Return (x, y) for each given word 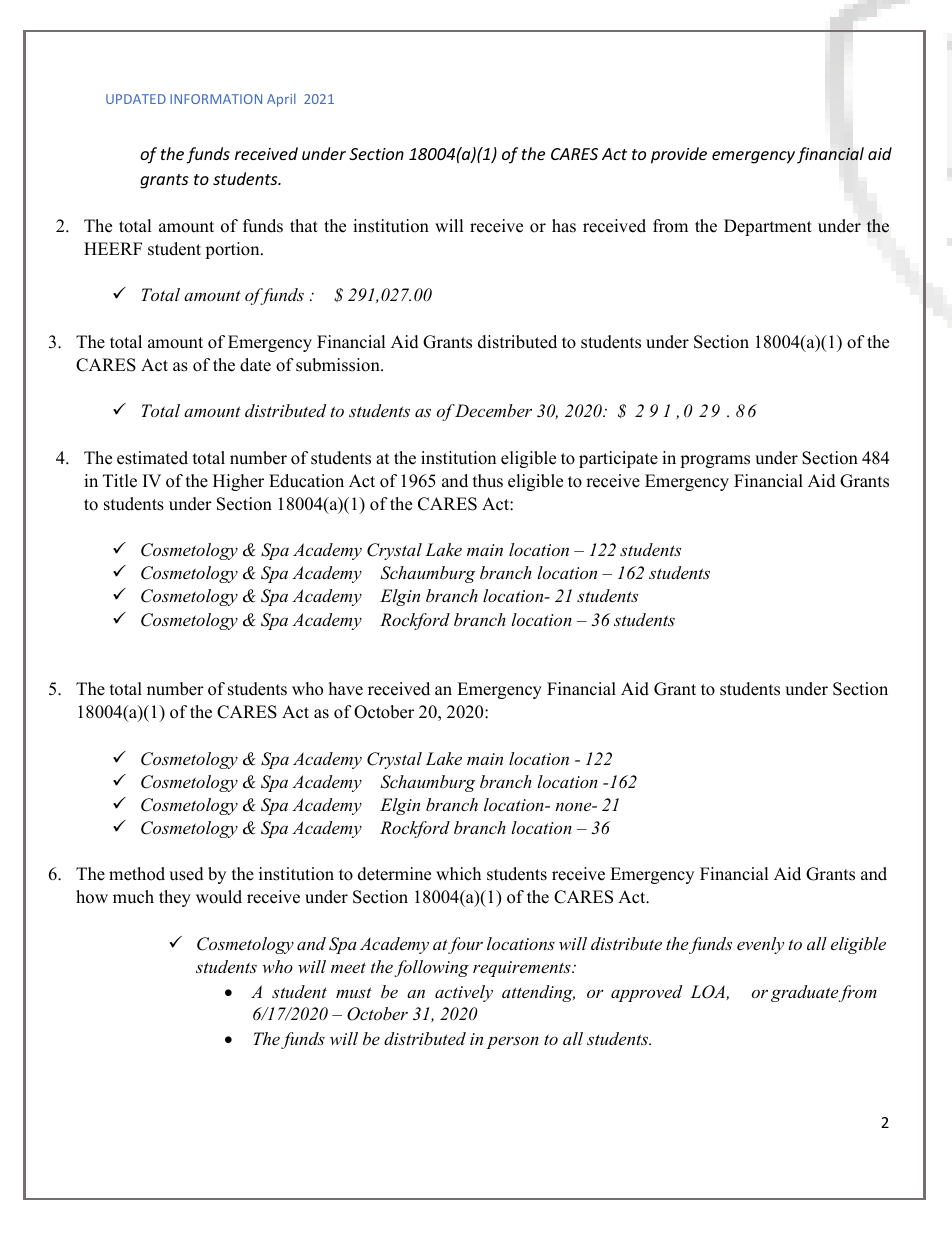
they (175, 898)
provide (679, 155)
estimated (152, 458)
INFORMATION (216, 99)
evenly (760, 945)
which (458, 874)
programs (715, 461)
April (281, 100)
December (493, 410)
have (346, 689)
